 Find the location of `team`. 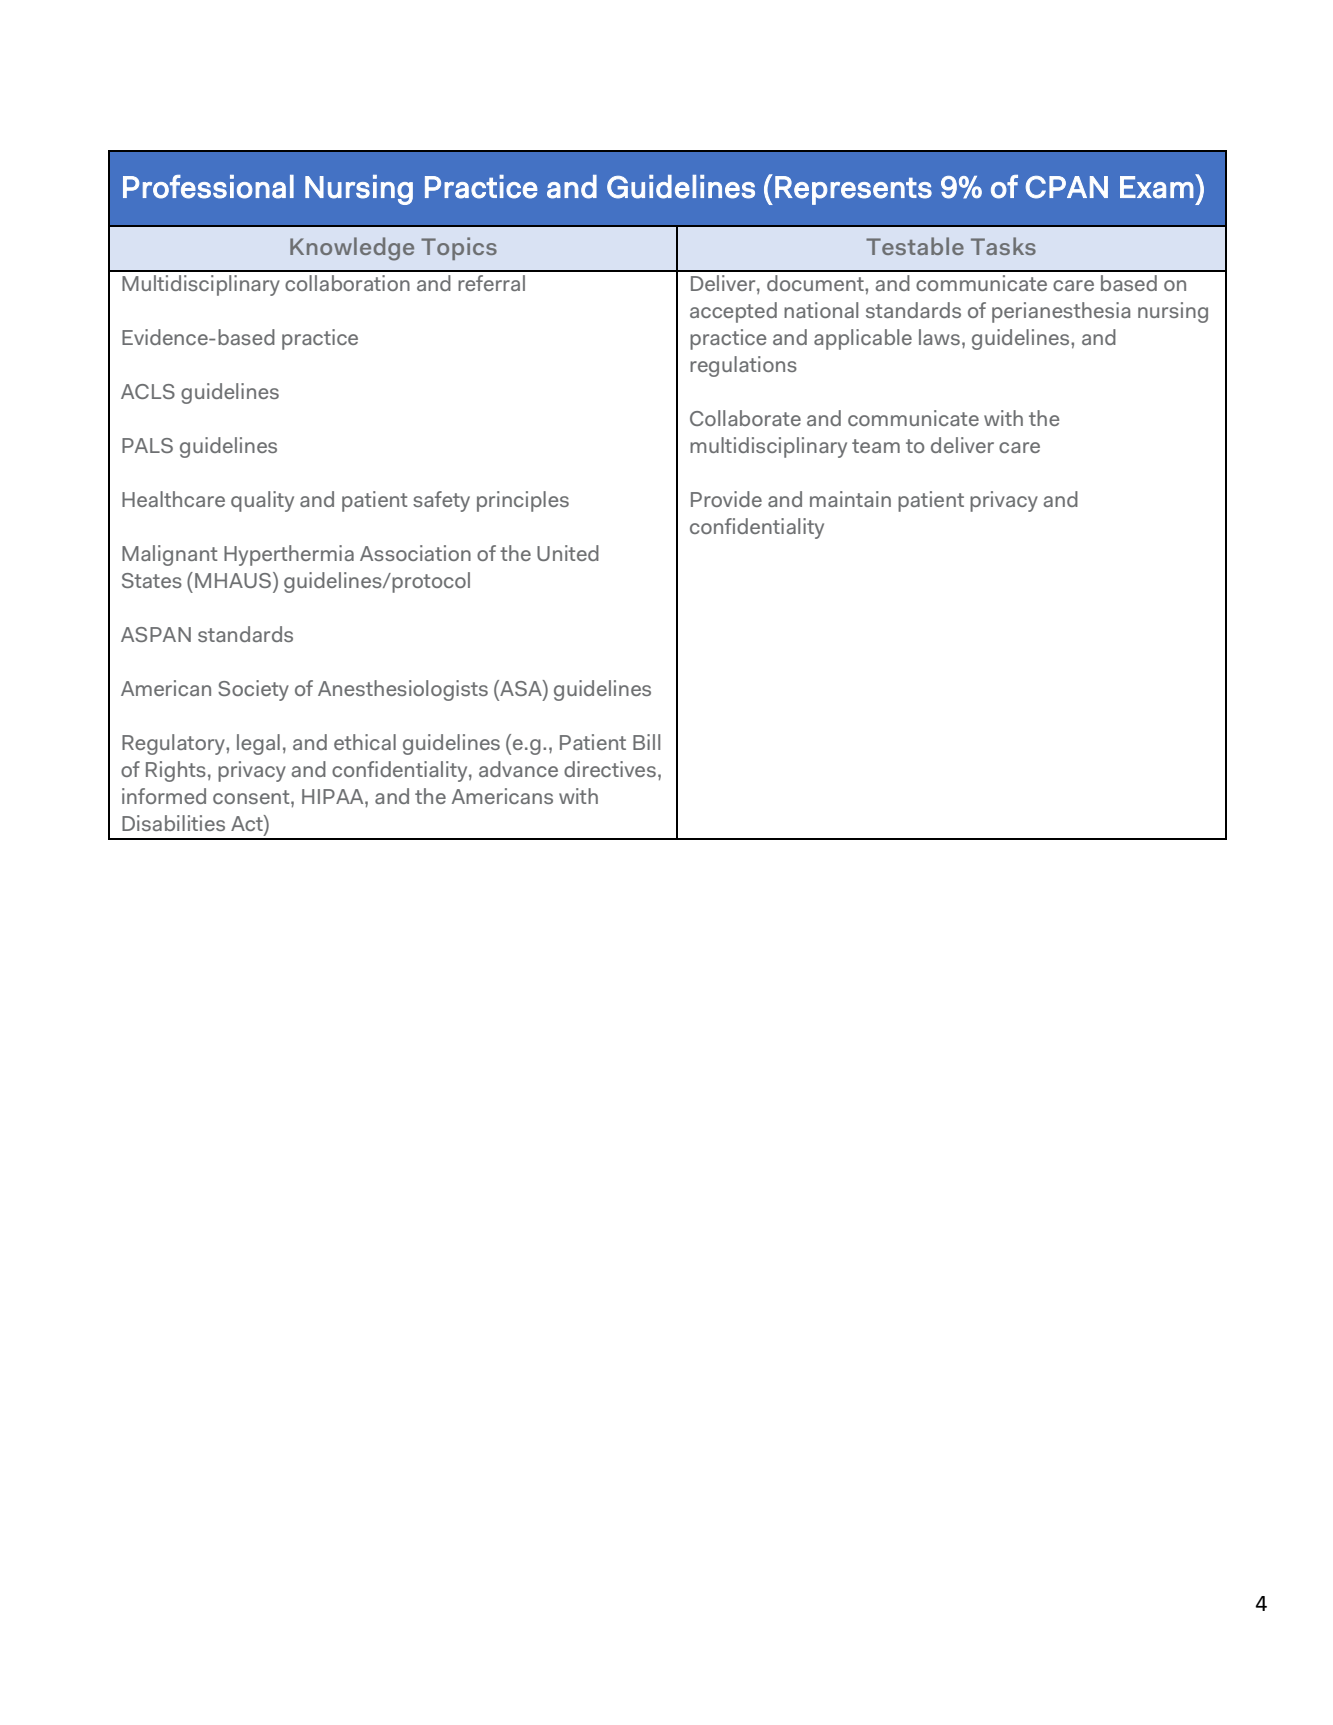

team is located at coordinates (876, 446).
